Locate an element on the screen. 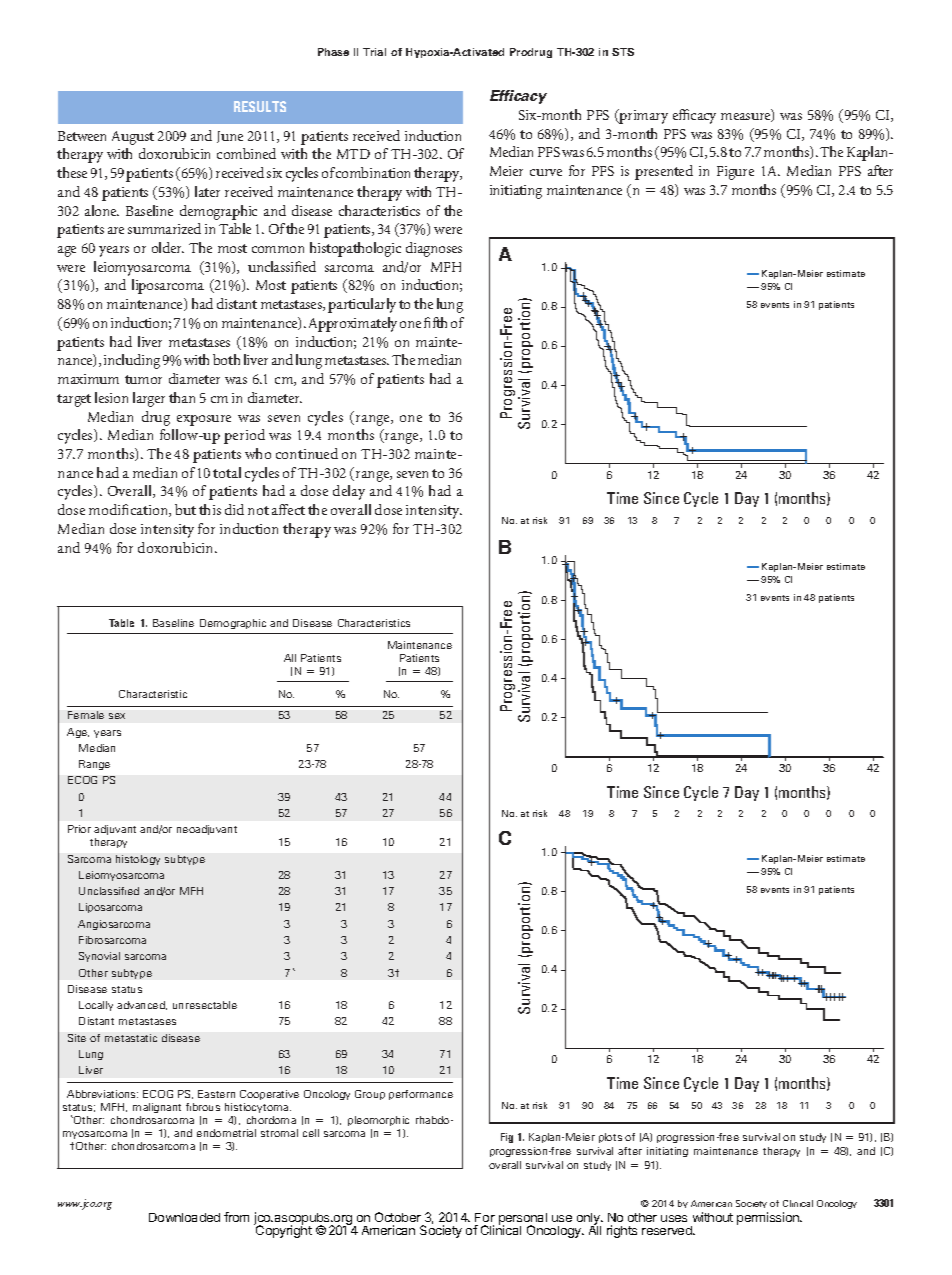 The width and height of the screenshot is (952, 1275). October is located at coordinates (399, 1219).
